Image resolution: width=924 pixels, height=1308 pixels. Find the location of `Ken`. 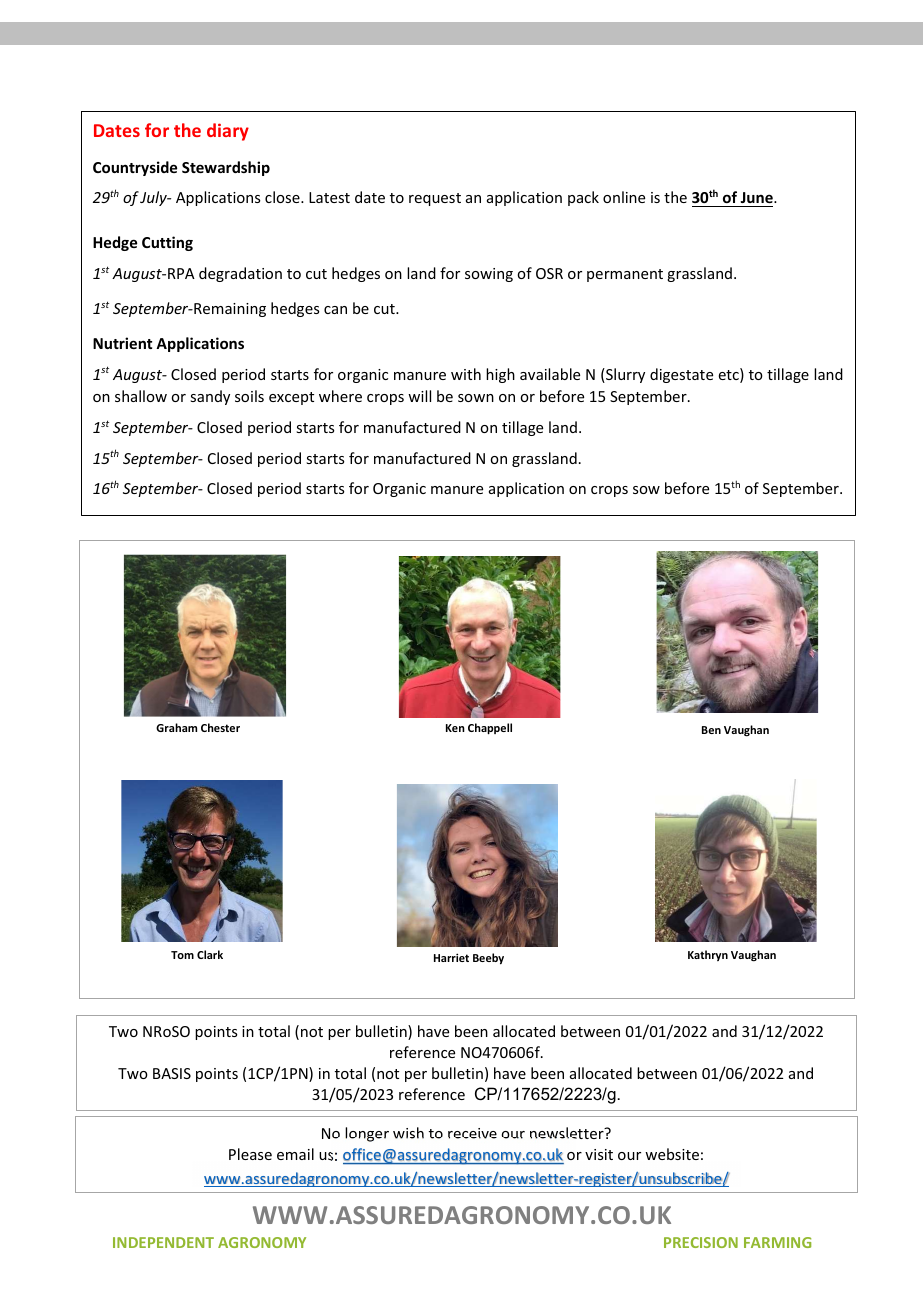

Ken is located at coordinates (455, 728).
